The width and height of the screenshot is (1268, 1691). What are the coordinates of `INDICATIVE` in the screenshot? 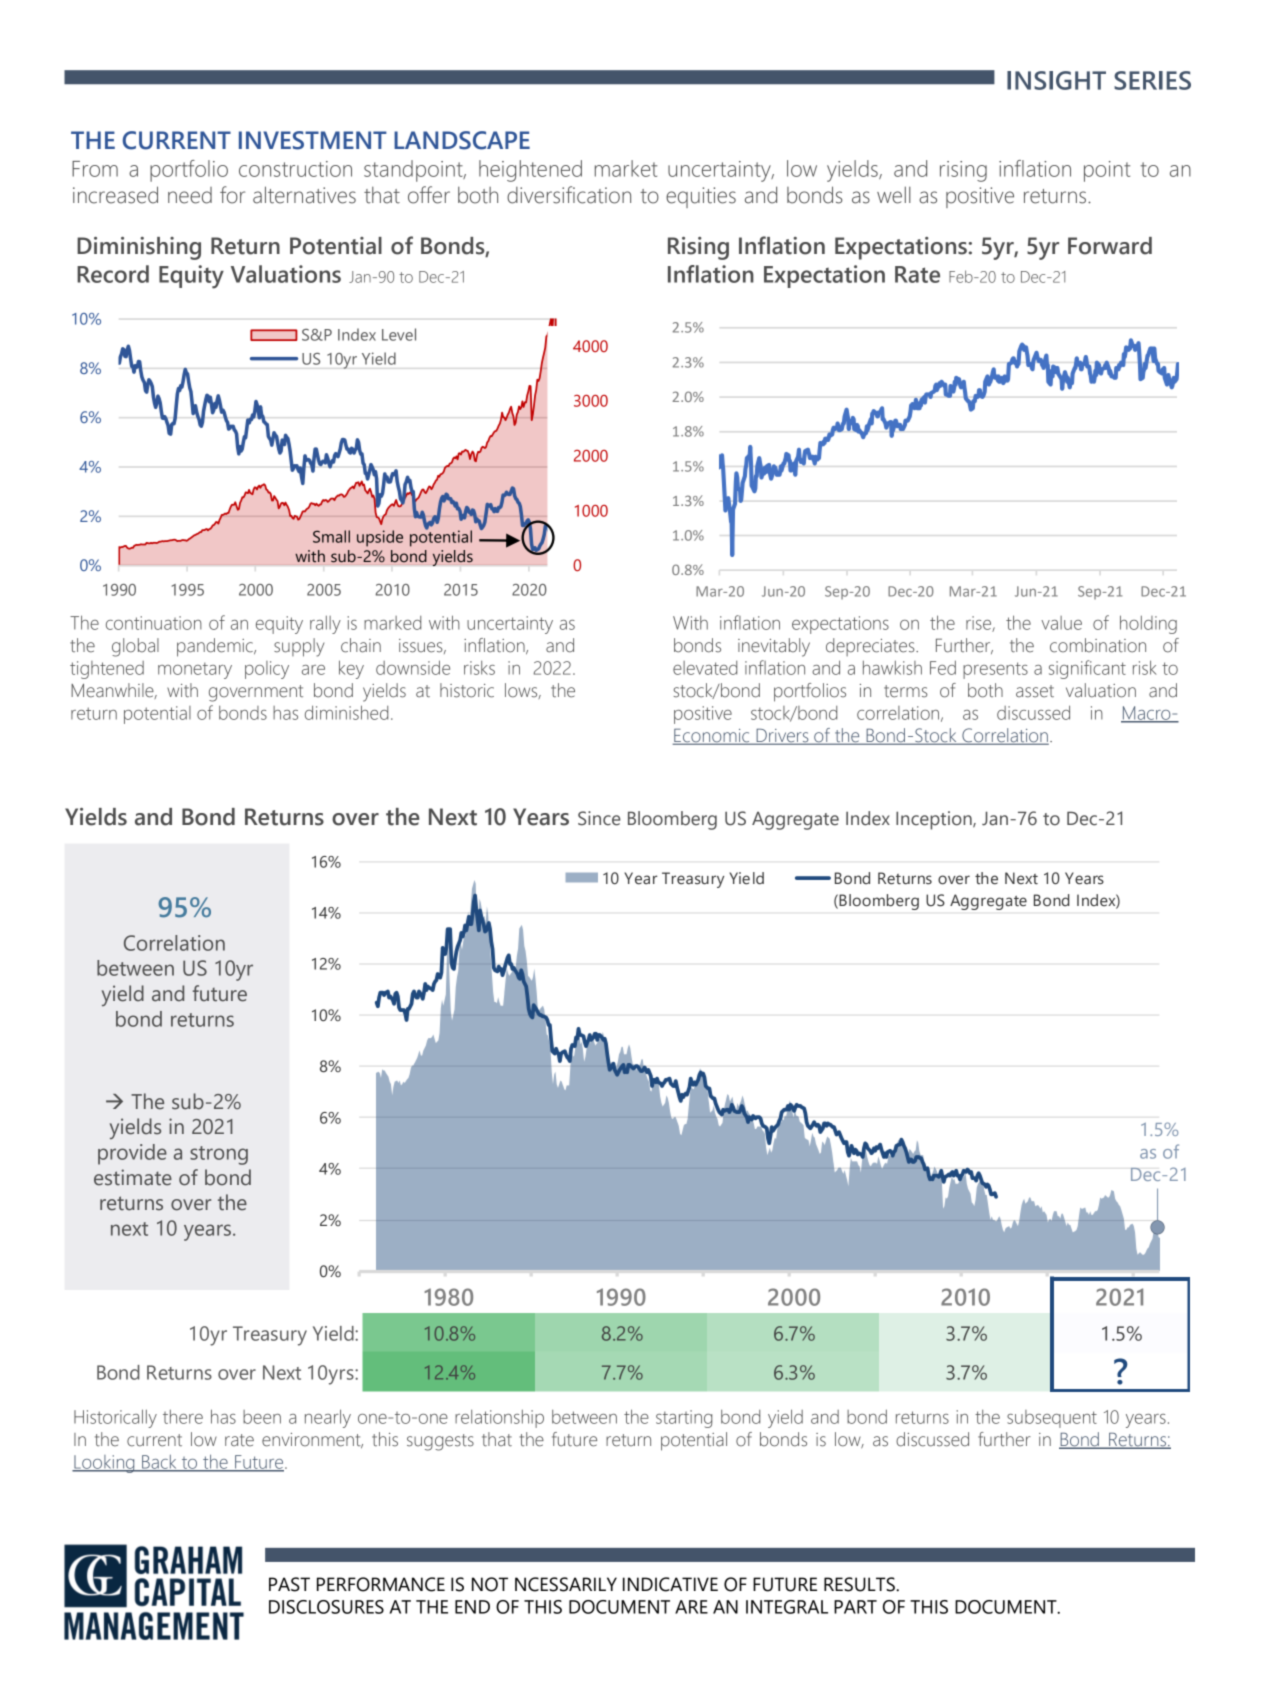 It's located at (670, 1584).
